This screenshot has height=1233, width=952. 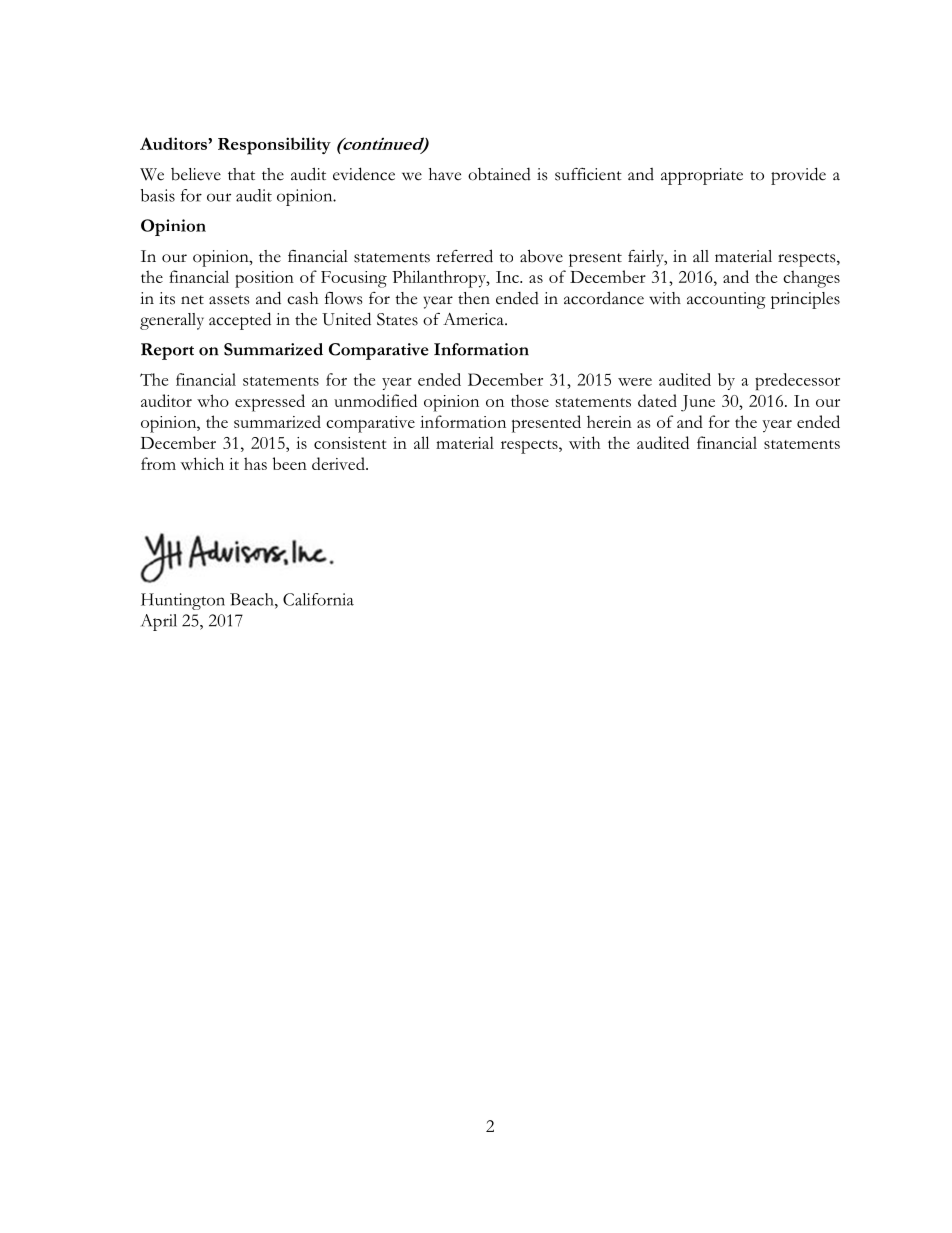 What do you see at coordinates (698, 403) in the screenshot?
I see `June` at bounding box center [698, 403].
